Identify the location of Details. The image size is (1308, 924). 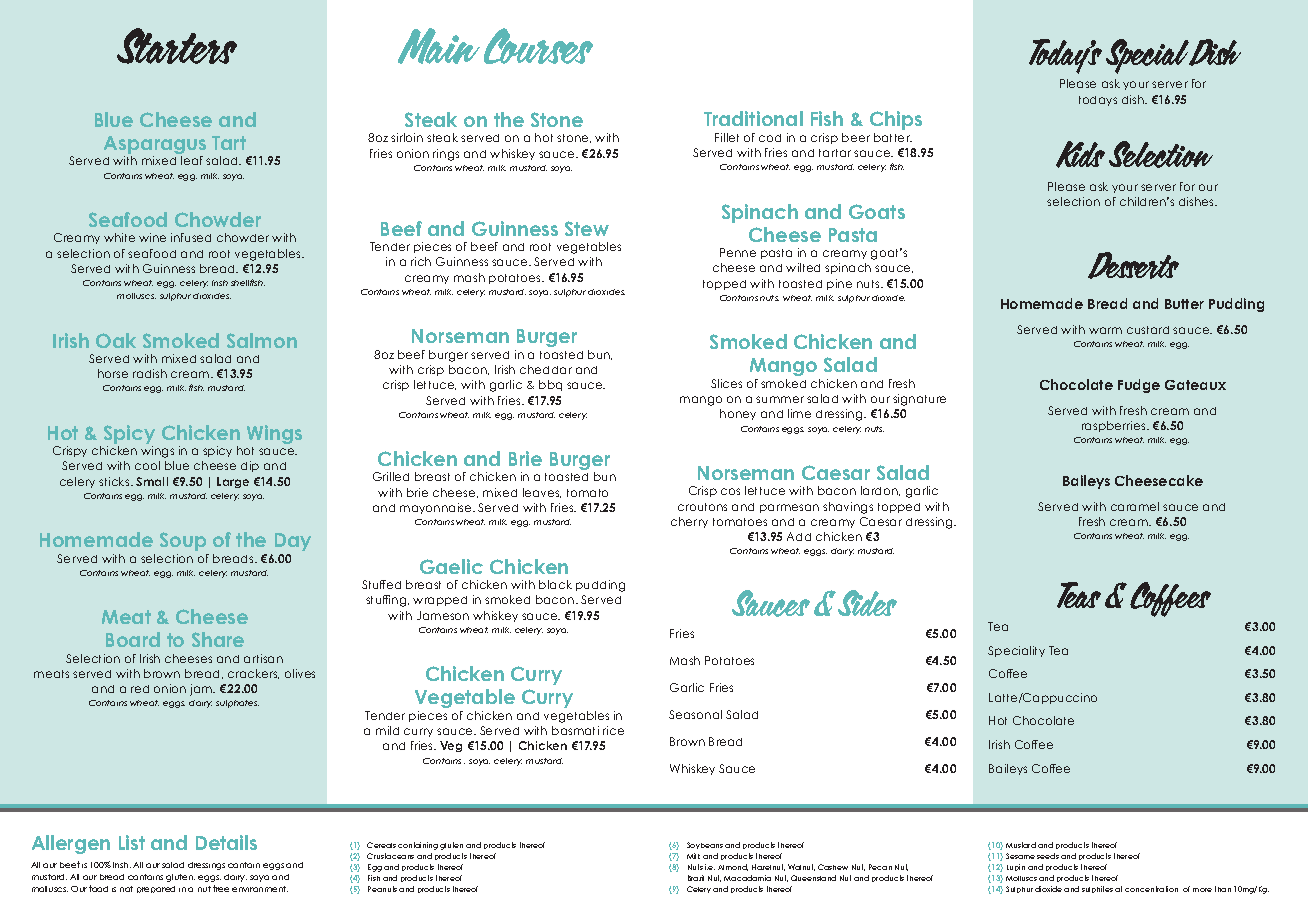
(226, 842).
